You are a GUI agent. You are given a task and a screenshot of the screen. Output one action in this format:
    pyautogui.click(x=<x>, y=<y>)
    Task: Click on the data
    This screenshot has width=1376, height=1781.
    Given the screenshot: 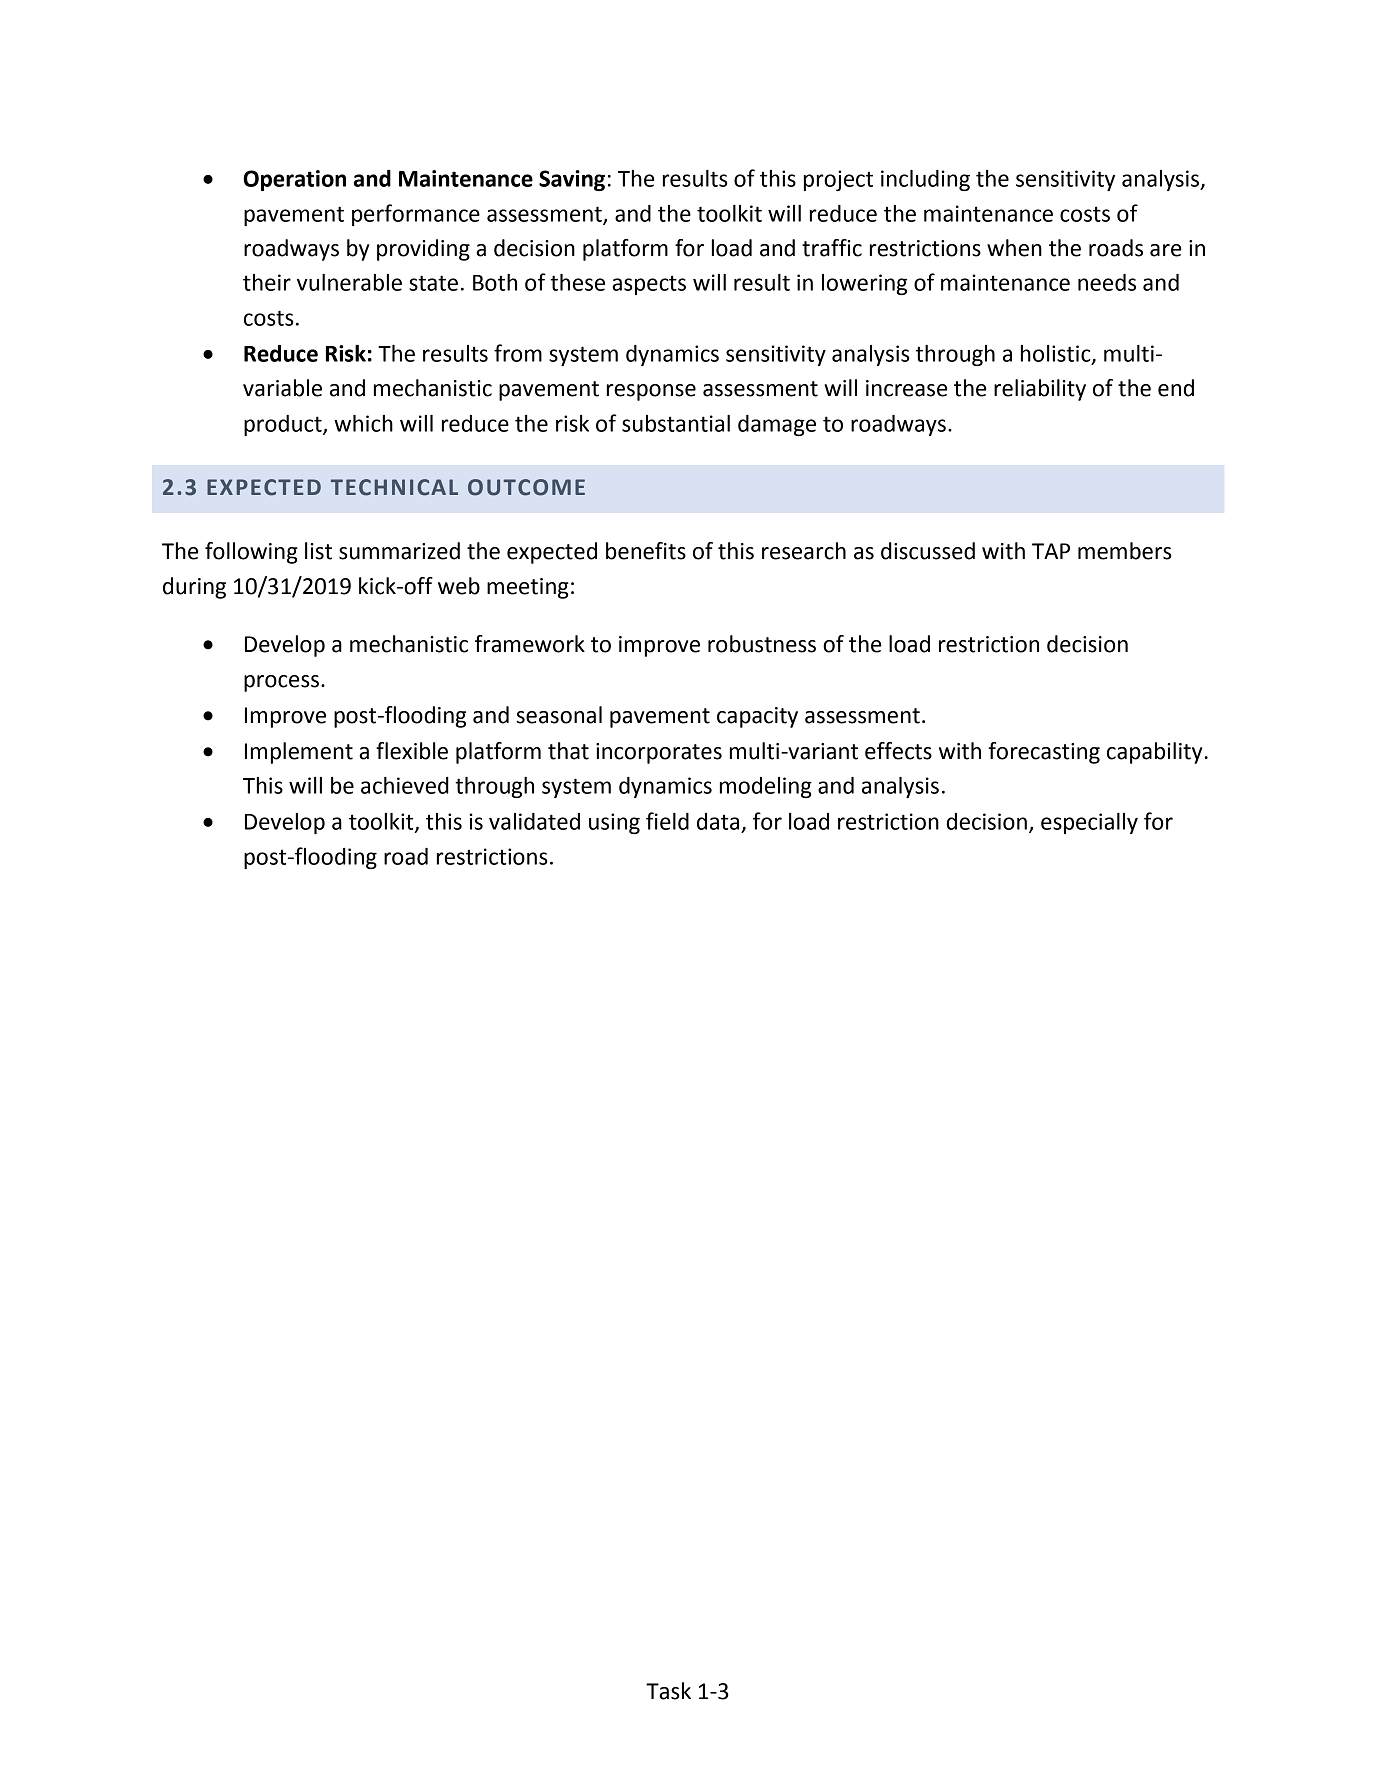 What is the action you would take?
    pyautogui.click(x=718, y=821)
